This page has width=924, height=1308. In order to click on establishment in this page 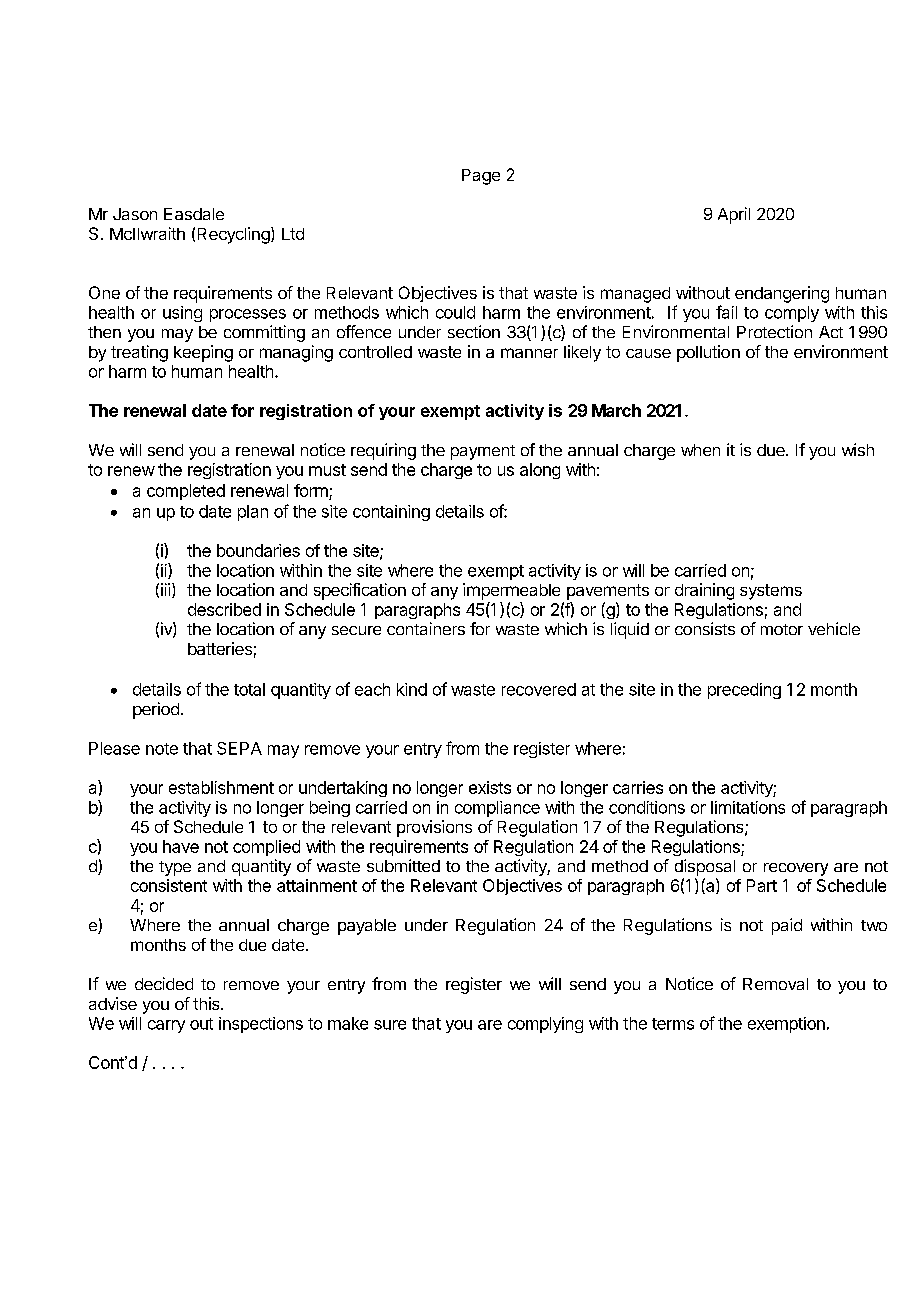, I will do `click(221, 787)`.
